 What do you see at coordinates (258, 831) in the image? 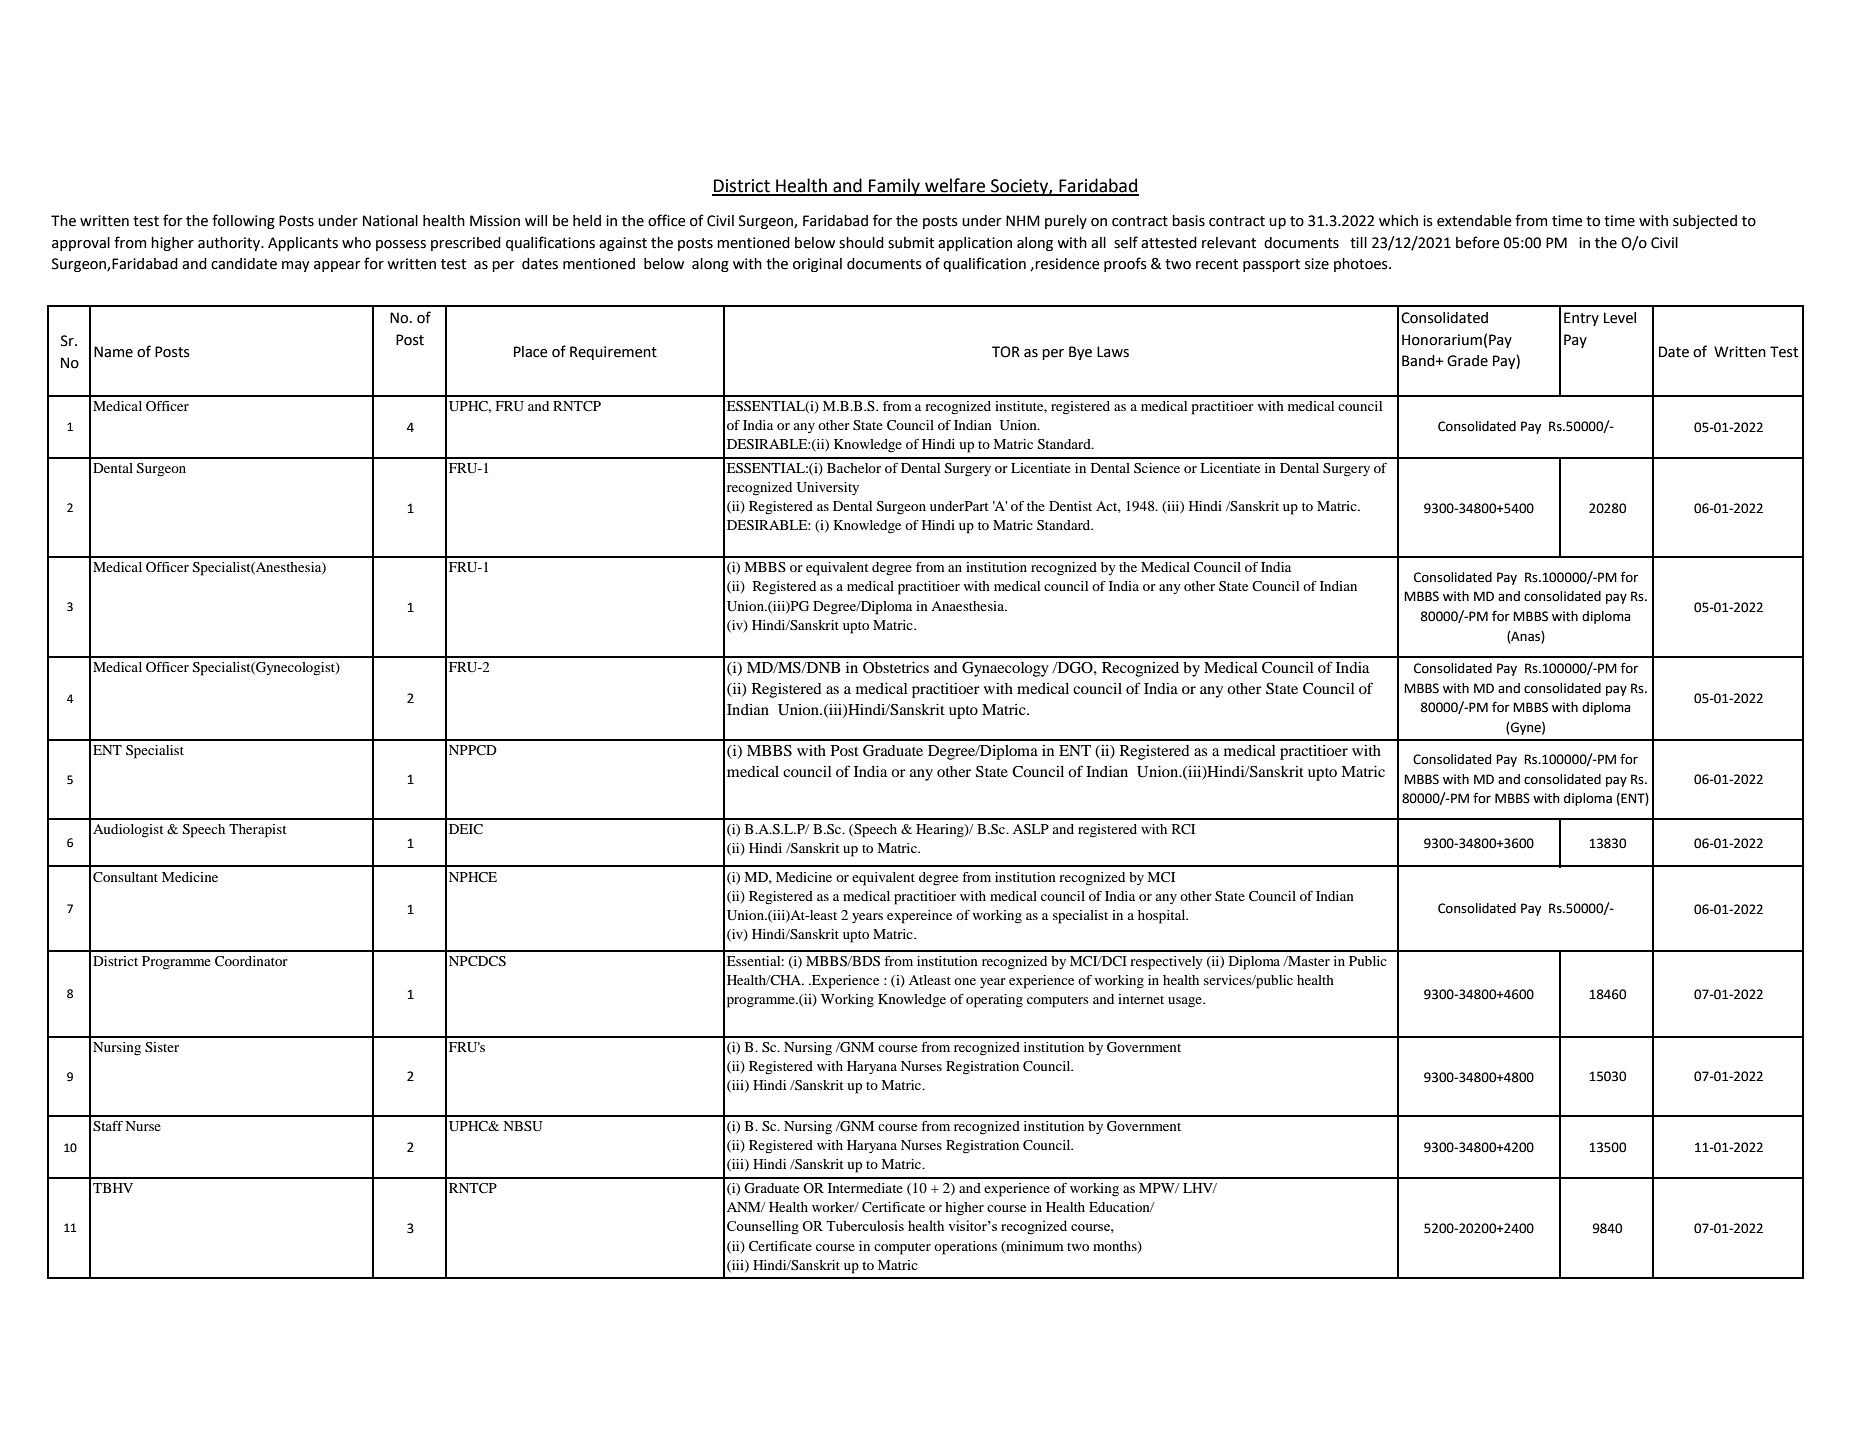
I see `Therapist` at bounding box center [258, 831].
